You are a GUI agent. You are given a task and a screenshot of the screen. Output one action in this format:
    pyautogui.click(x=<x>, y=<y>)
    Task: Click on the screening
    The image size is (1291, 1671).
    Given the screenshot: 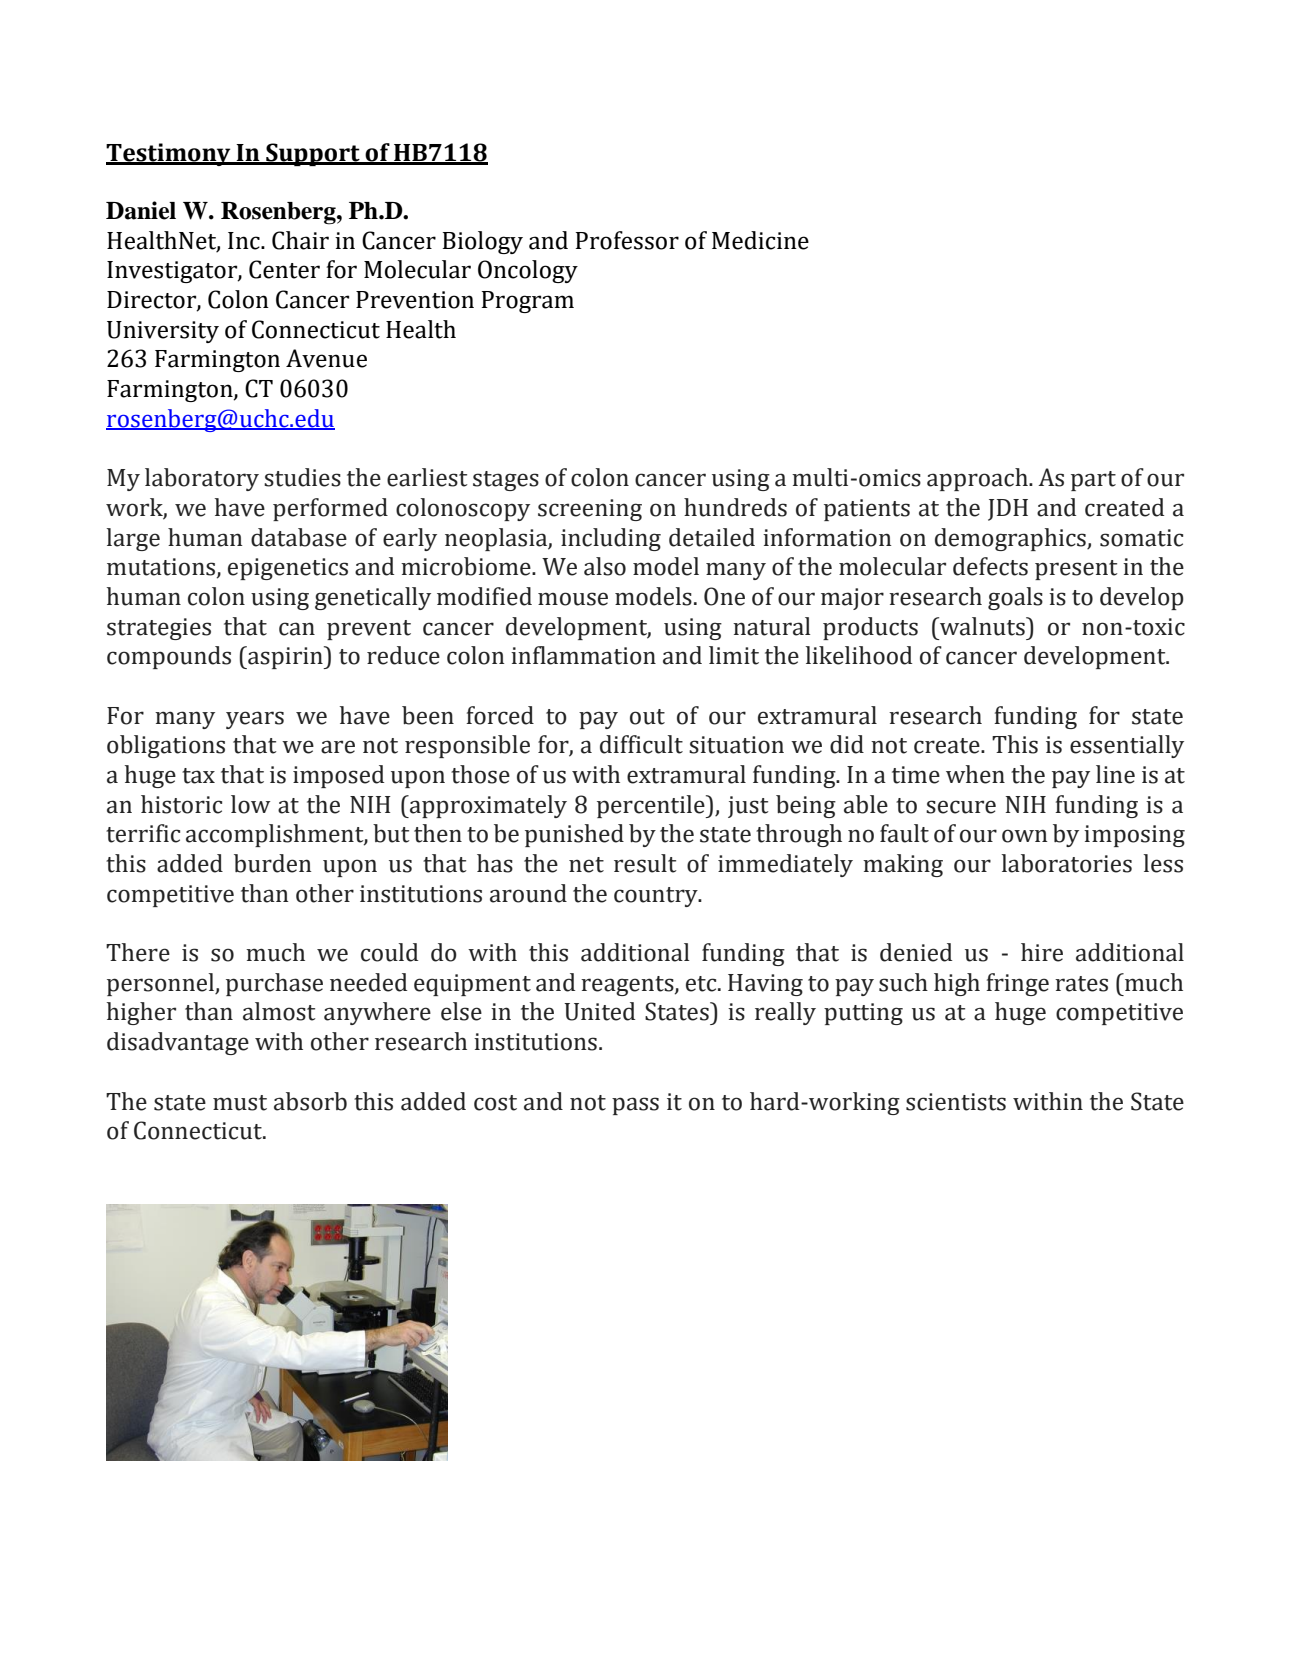 What is the action you would take?
    pyautogui.click(x=590, y=510)
